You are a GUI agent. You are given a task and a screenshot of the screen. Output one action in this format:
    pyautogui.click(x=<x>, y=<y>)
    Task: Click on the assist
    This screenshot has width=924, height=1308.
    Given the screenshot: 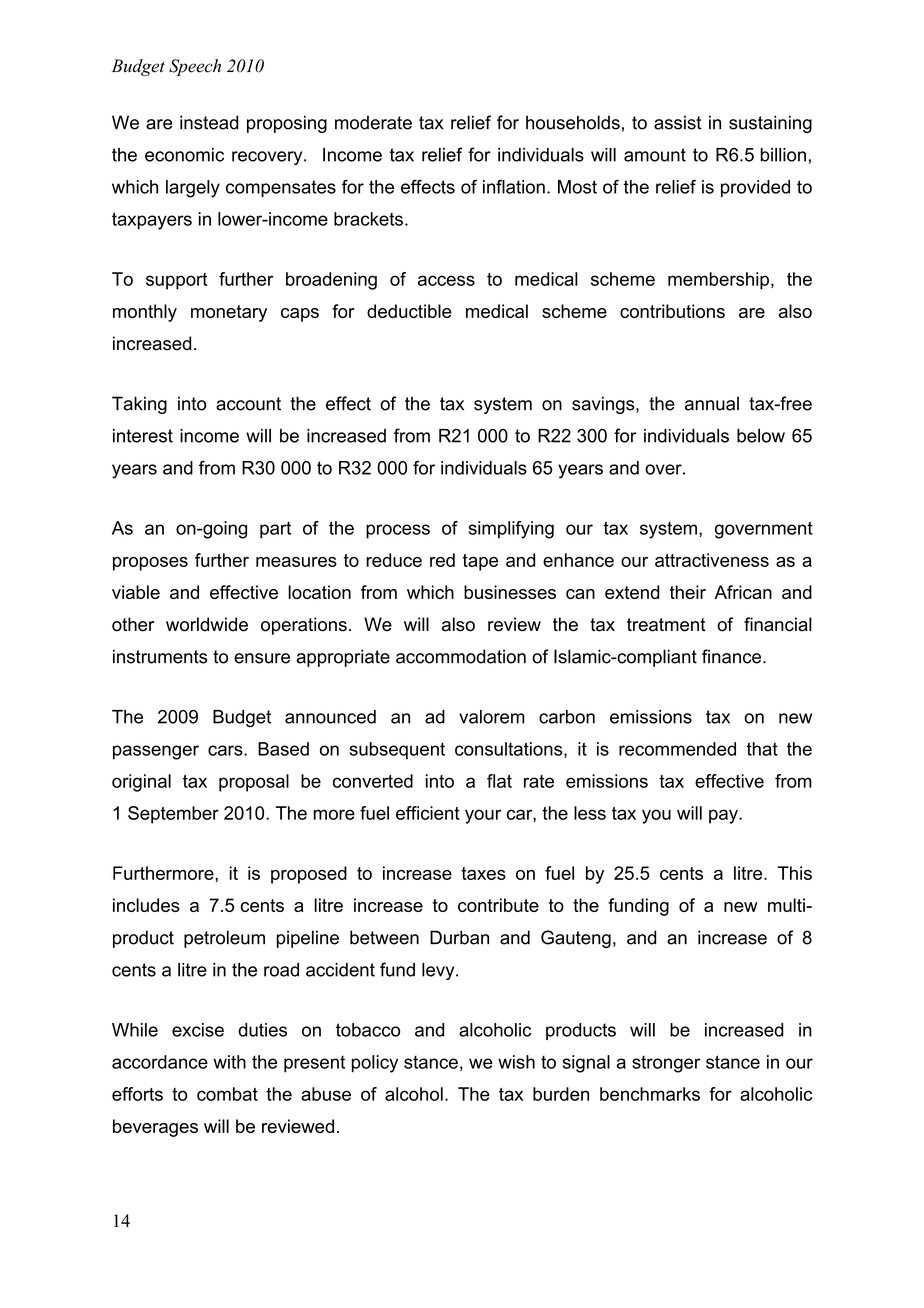 What is the action you would take?
    pyautogui.click(x=678, y=122)
